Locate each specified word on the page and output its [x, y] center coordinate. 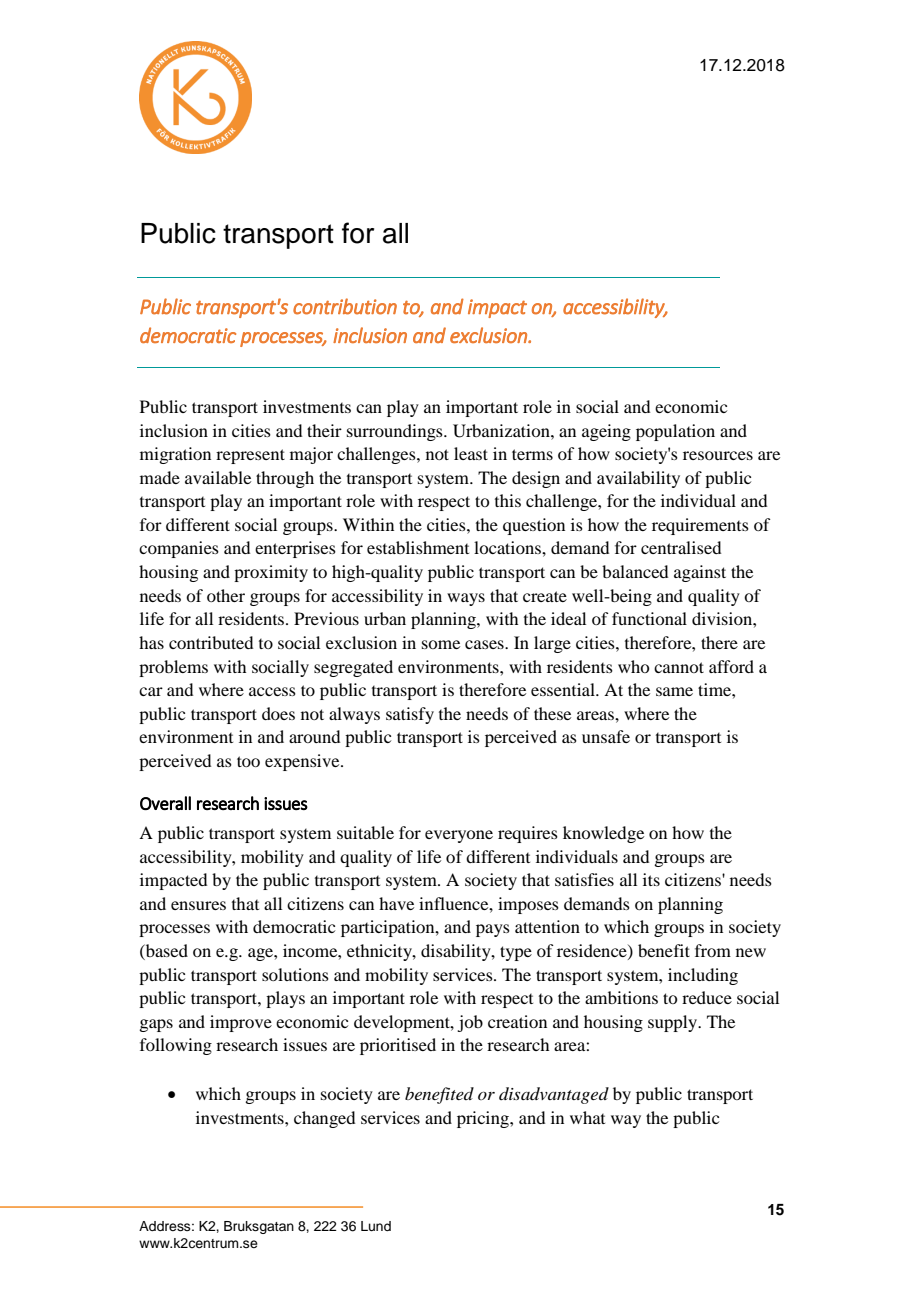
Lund [376, 1226]
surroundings [396, 432]
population [675, 432]
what [587, 1117]
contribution [345, 306]
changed [324, 1119]
